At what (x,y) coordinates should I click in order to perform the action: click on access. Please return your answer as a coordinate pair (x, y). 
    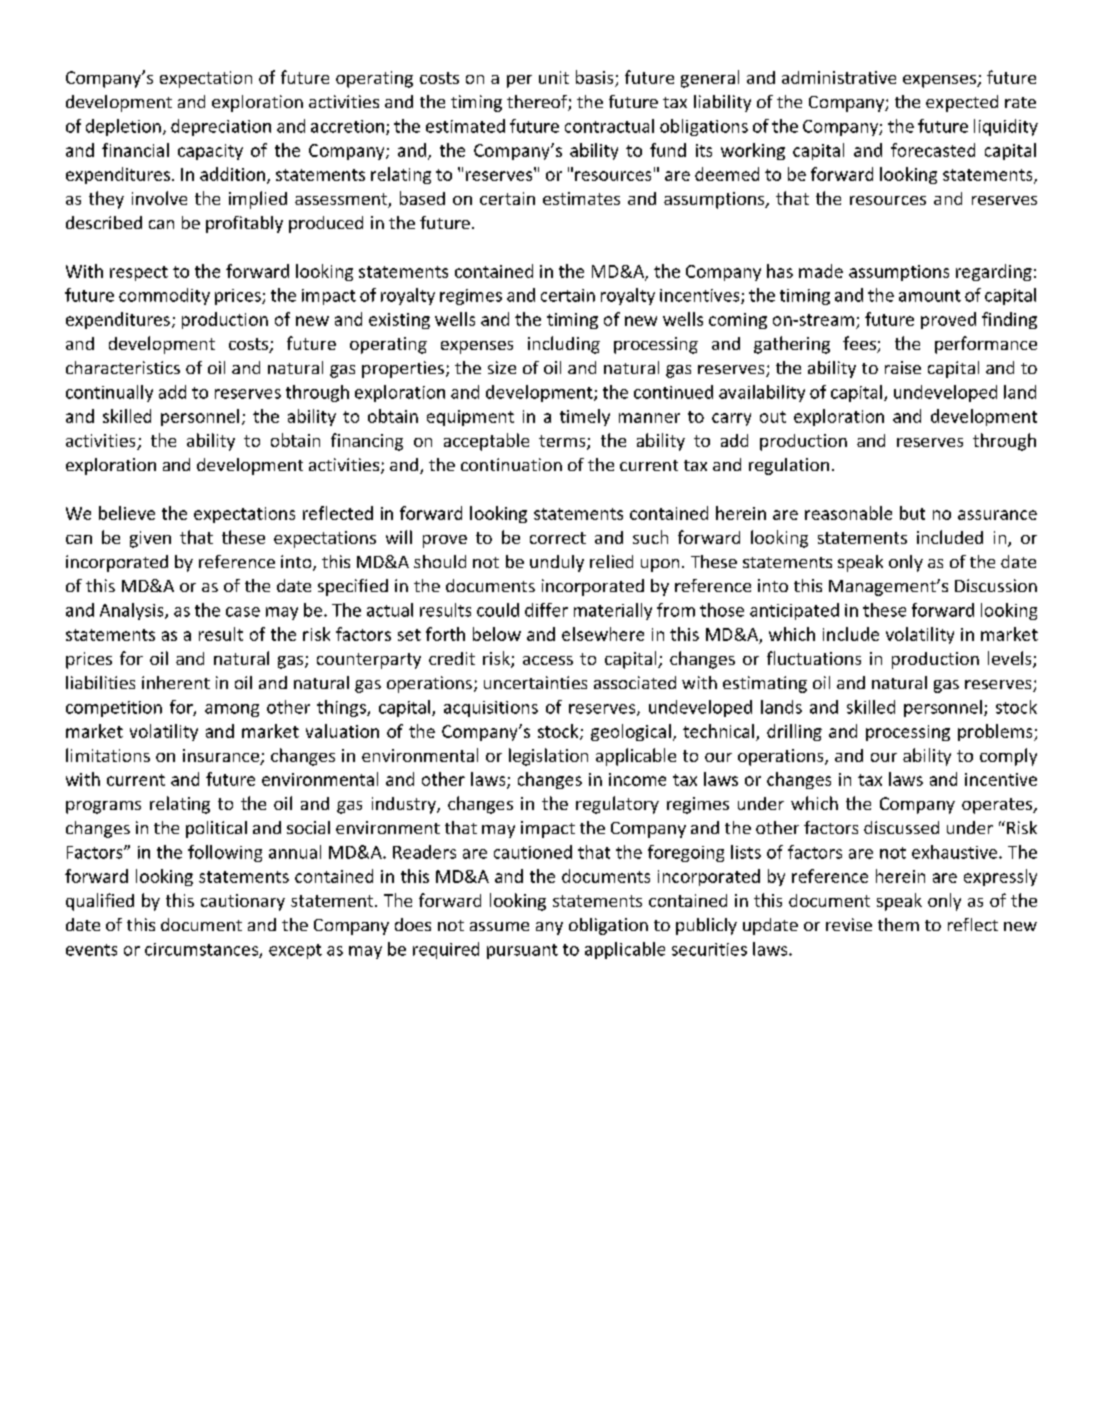
    Looking at the image, I should click on (548, 660).
